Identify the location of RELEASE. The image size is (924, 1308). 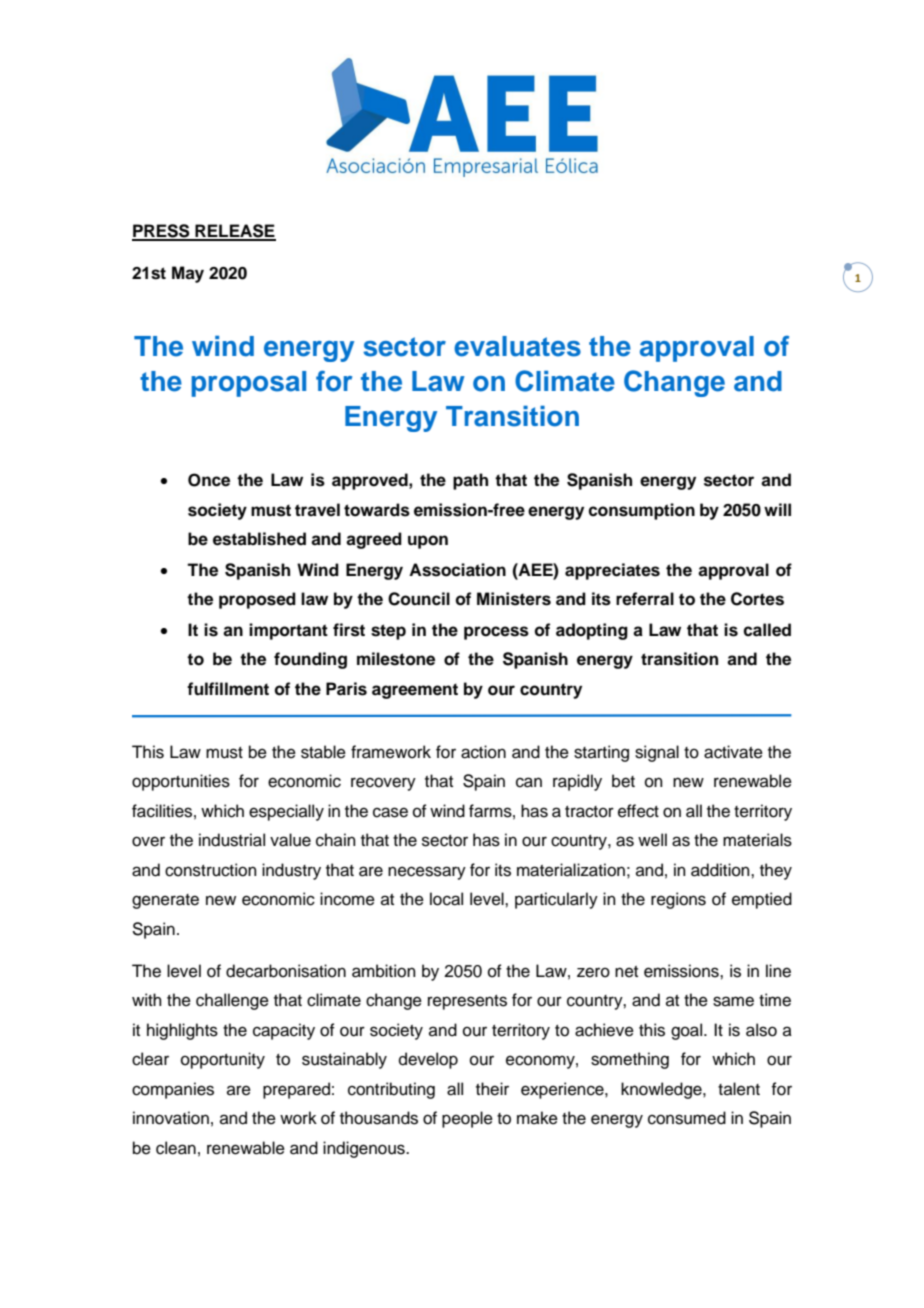
(234, 232).
